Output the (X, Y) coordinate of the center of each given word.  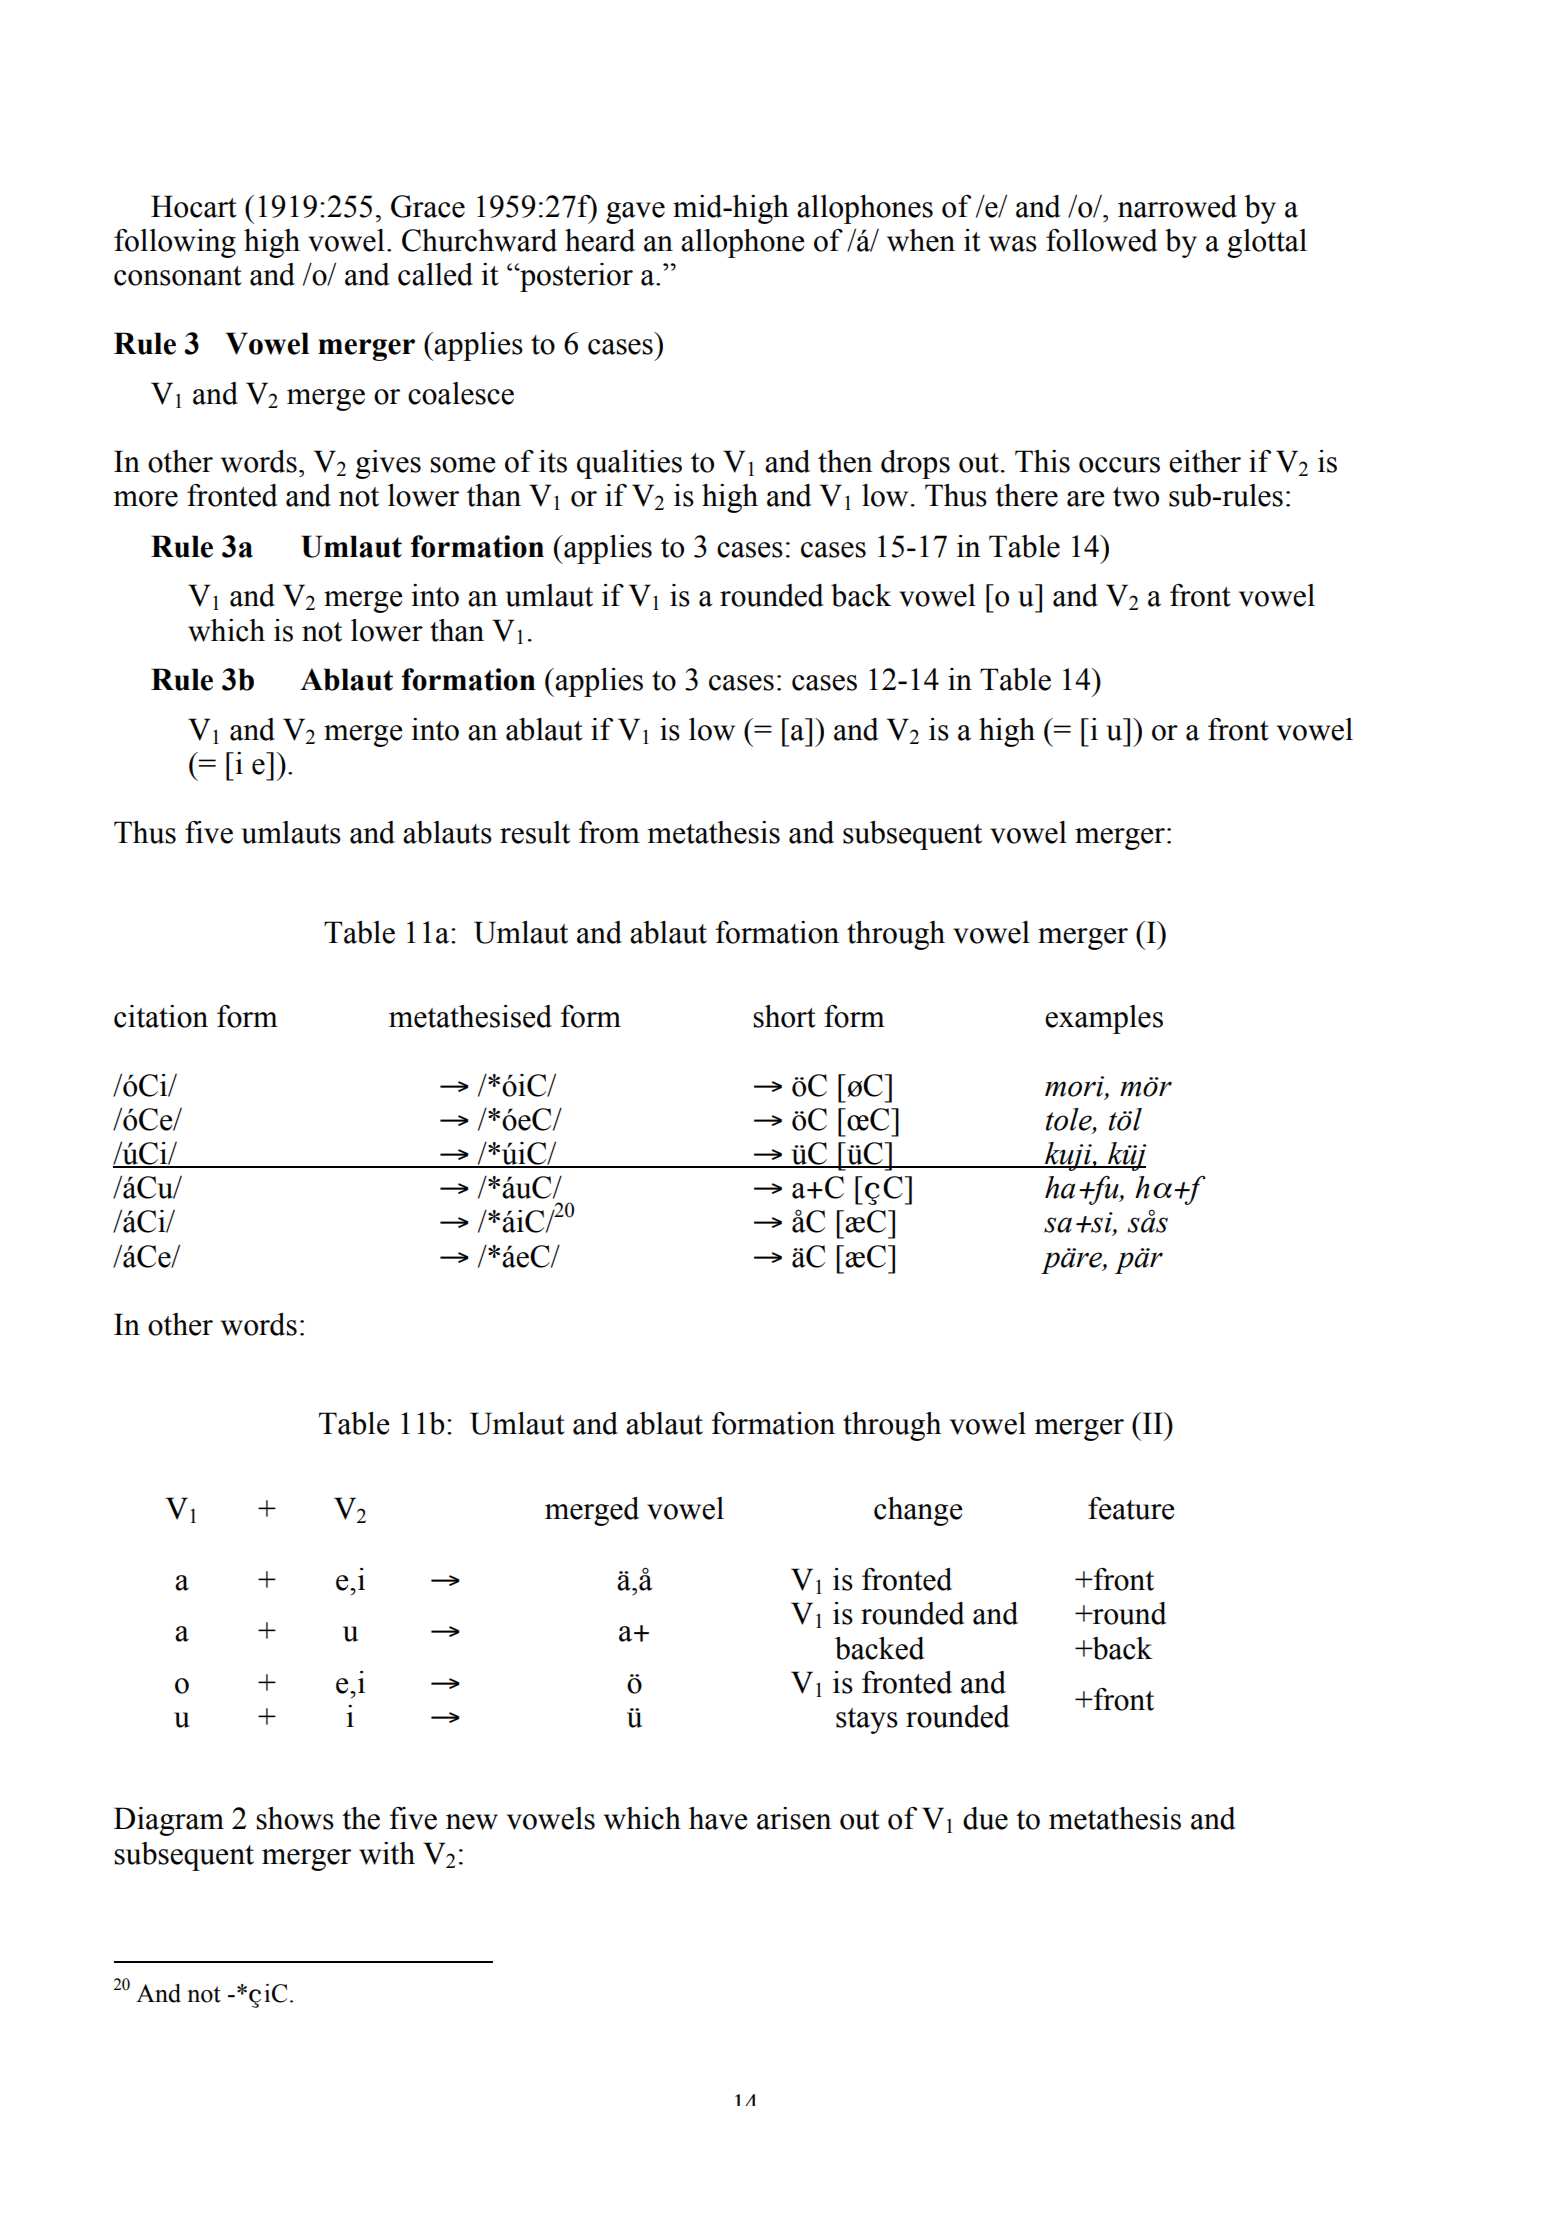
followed (1102, 240)
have (718, 1818)
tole (1070, 1120)
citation (161, 1016)
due (985, 1818)
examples (1104, 1019)
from (609, 832)
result (535, 832)
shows (295, 1818)
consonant (178, 276)
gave (635, 213)
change (918, 1511)
